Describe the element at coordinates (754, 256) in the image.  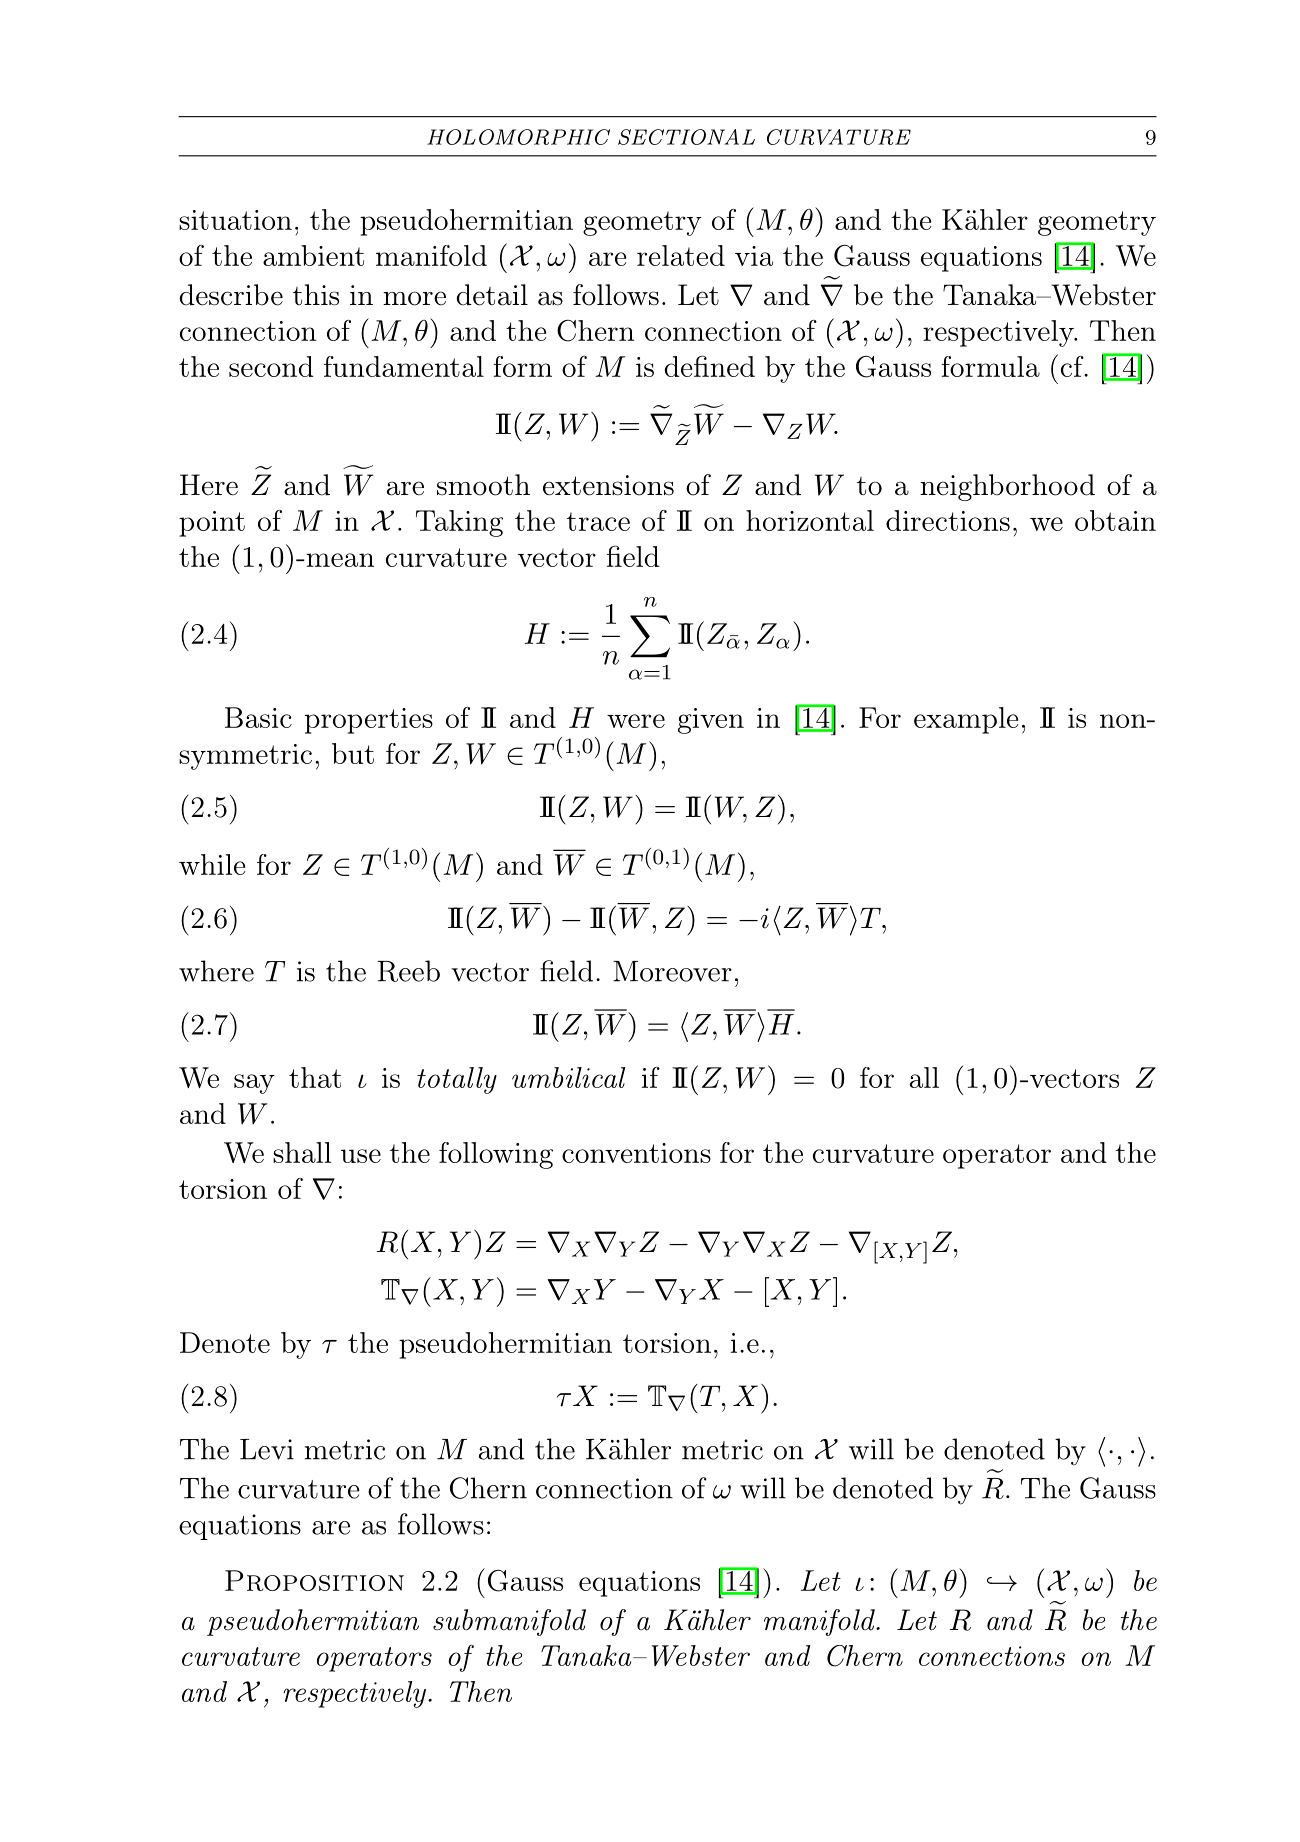
I see `via` at that location.
